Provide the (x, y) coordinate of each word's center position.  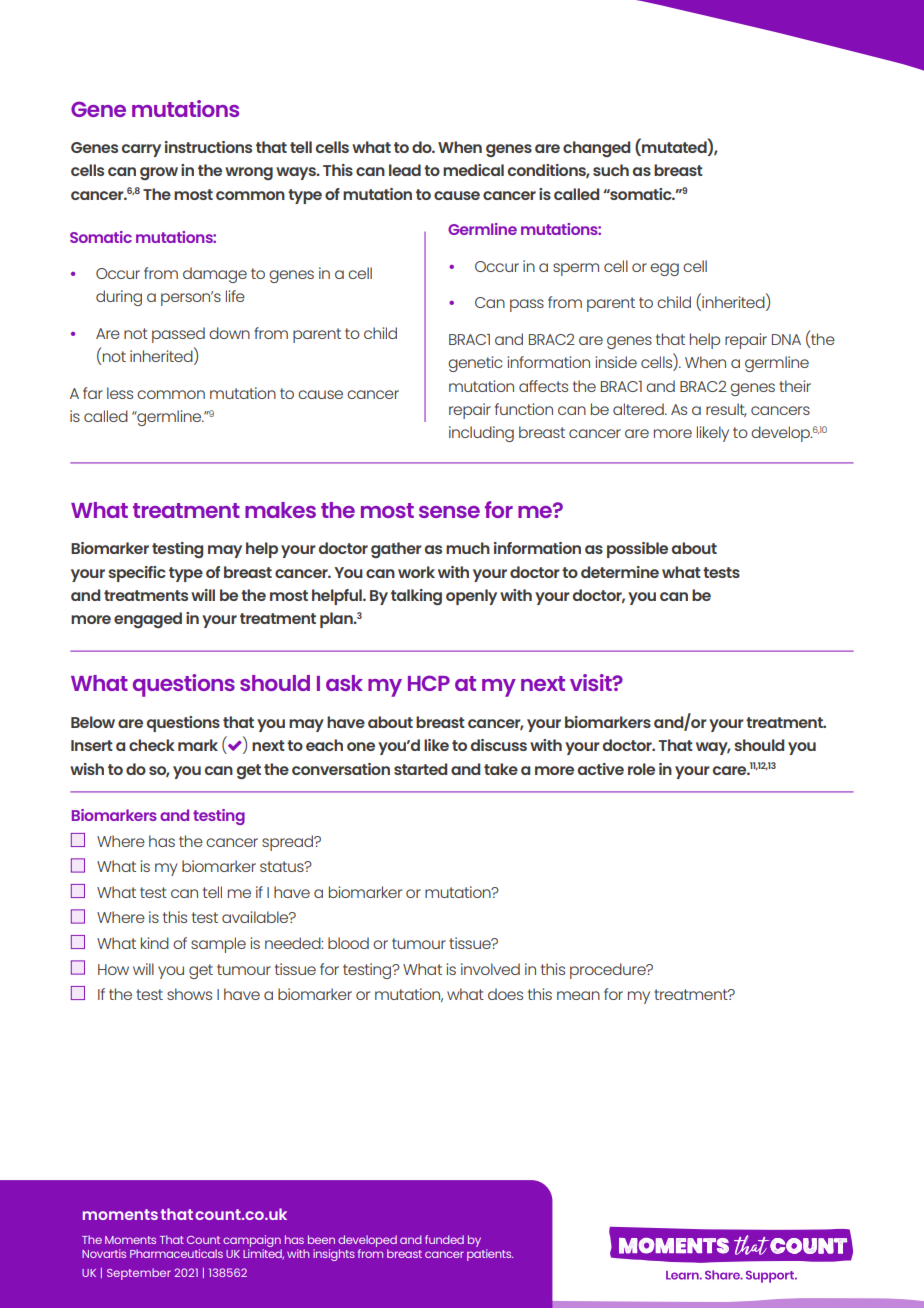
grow (159, 173)
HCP (429, 683)
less (120, 393)
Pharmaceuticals (176, 1253)
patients (490, 1255)
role (641, 769)
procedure (609, 971)
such (611, 170)
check (152, 745)
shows (189, 994)
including (481, 434)
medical (473, 170)
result (726, 410)
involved (490, 969)
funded (444, 1239)
